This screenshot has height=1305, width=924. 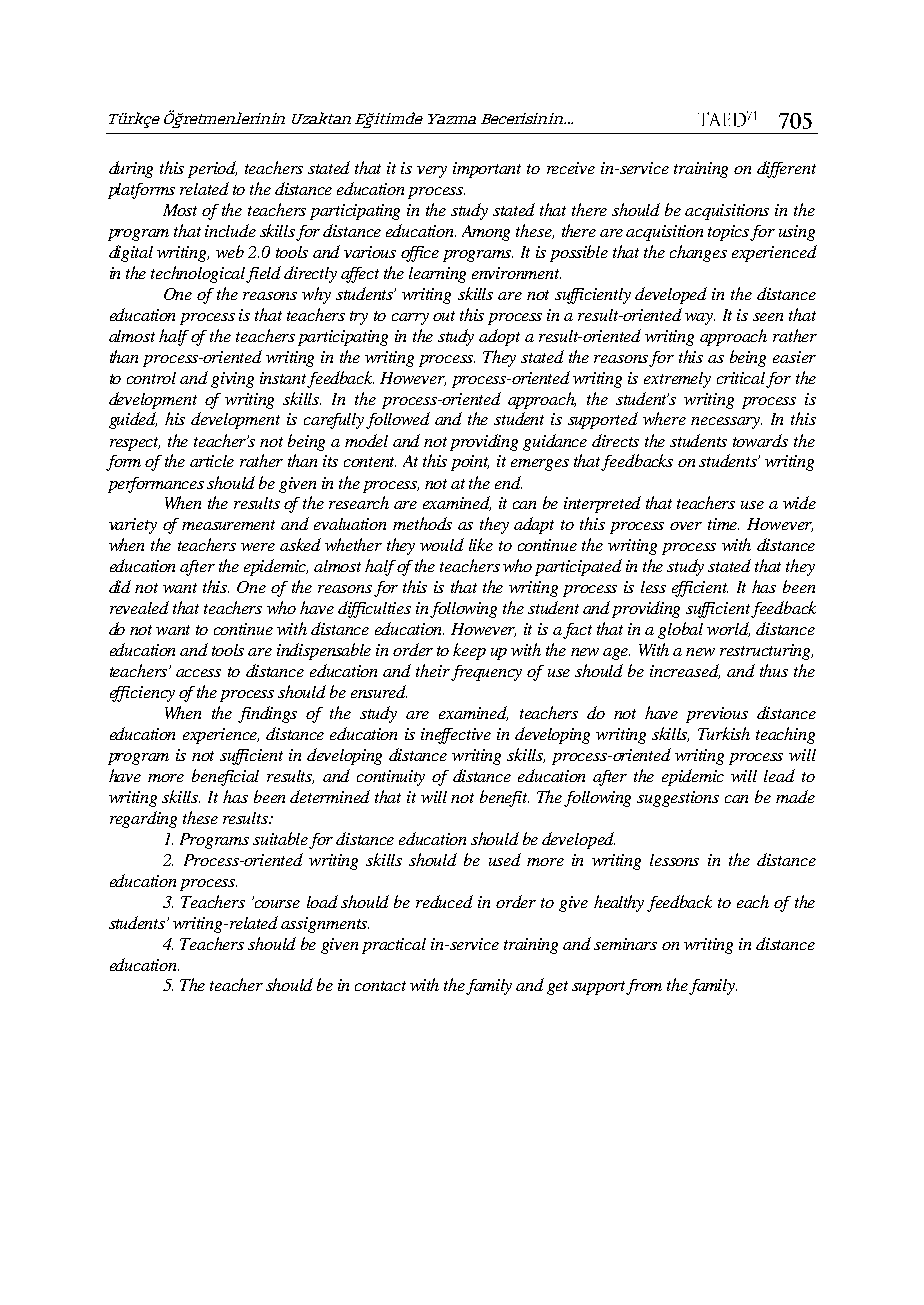 I want to click on point, so click(x=470, y=463).
